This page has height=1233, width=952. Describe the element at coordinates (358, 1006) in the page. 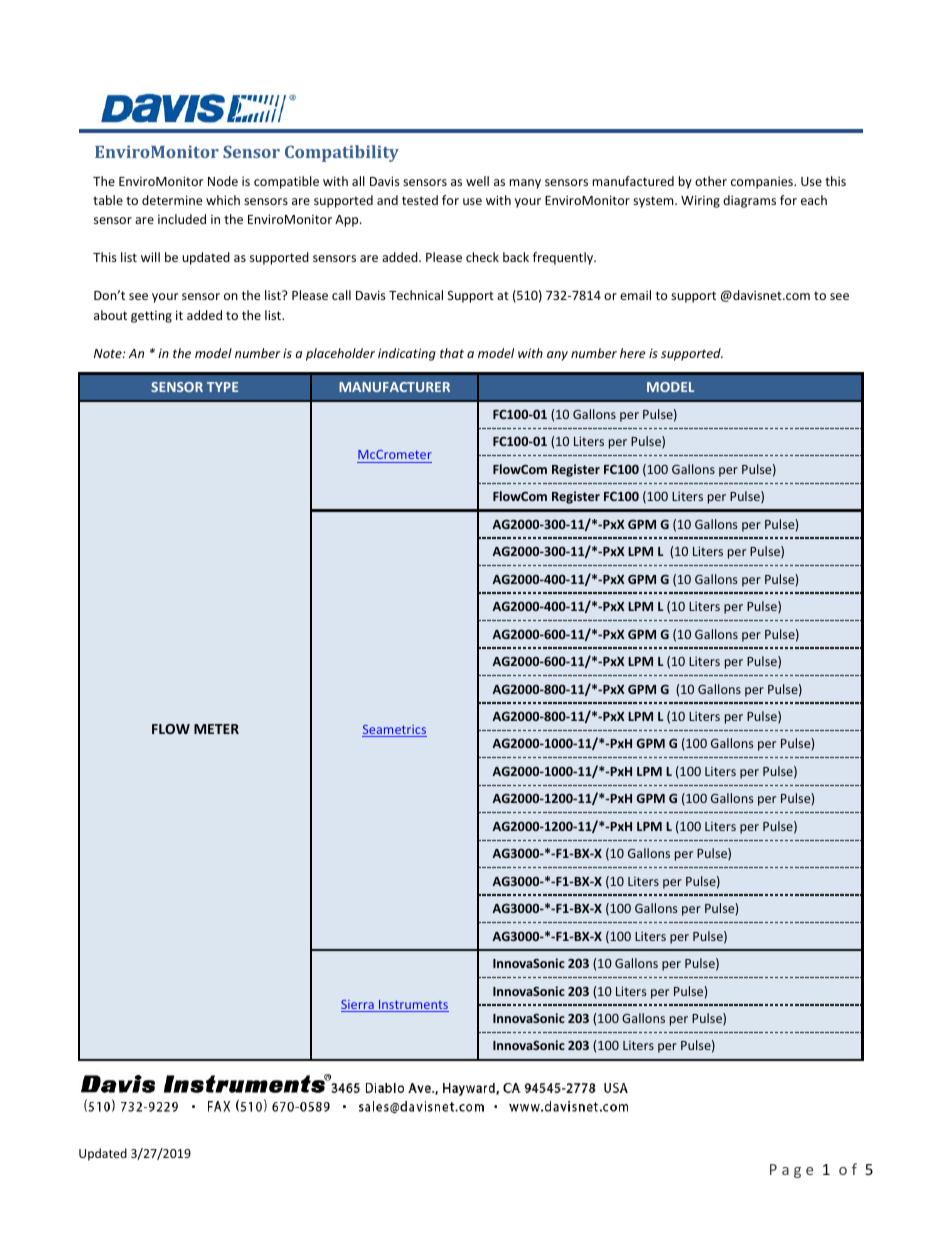

I see `Sierra` at that location.
